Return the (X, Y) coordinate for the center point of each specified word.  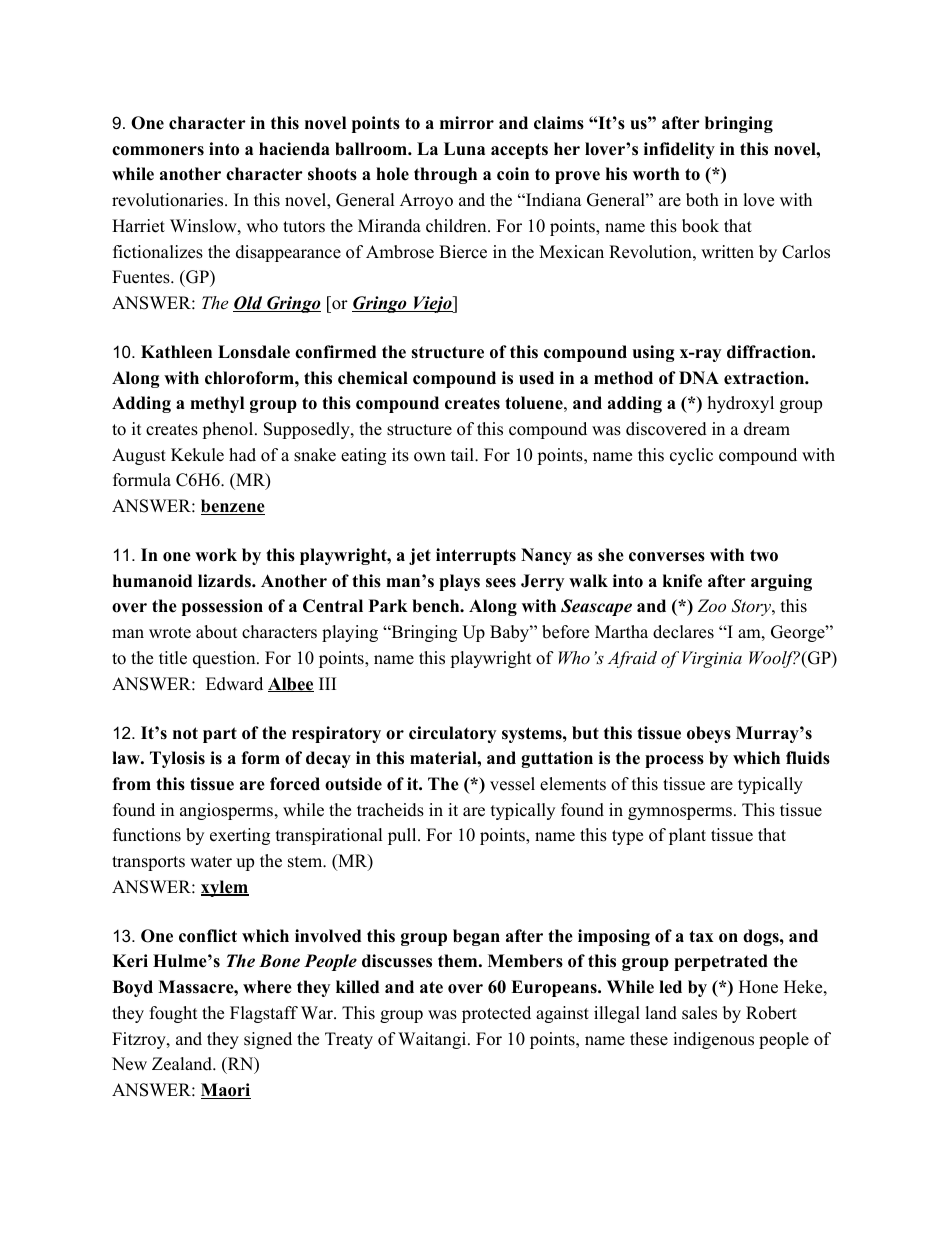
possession (222, 607)
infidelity (679, 150)
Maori (226, 1091)
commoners (158, 151)
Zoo (712, 605)
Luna (464, 149)
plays (459, 582)
